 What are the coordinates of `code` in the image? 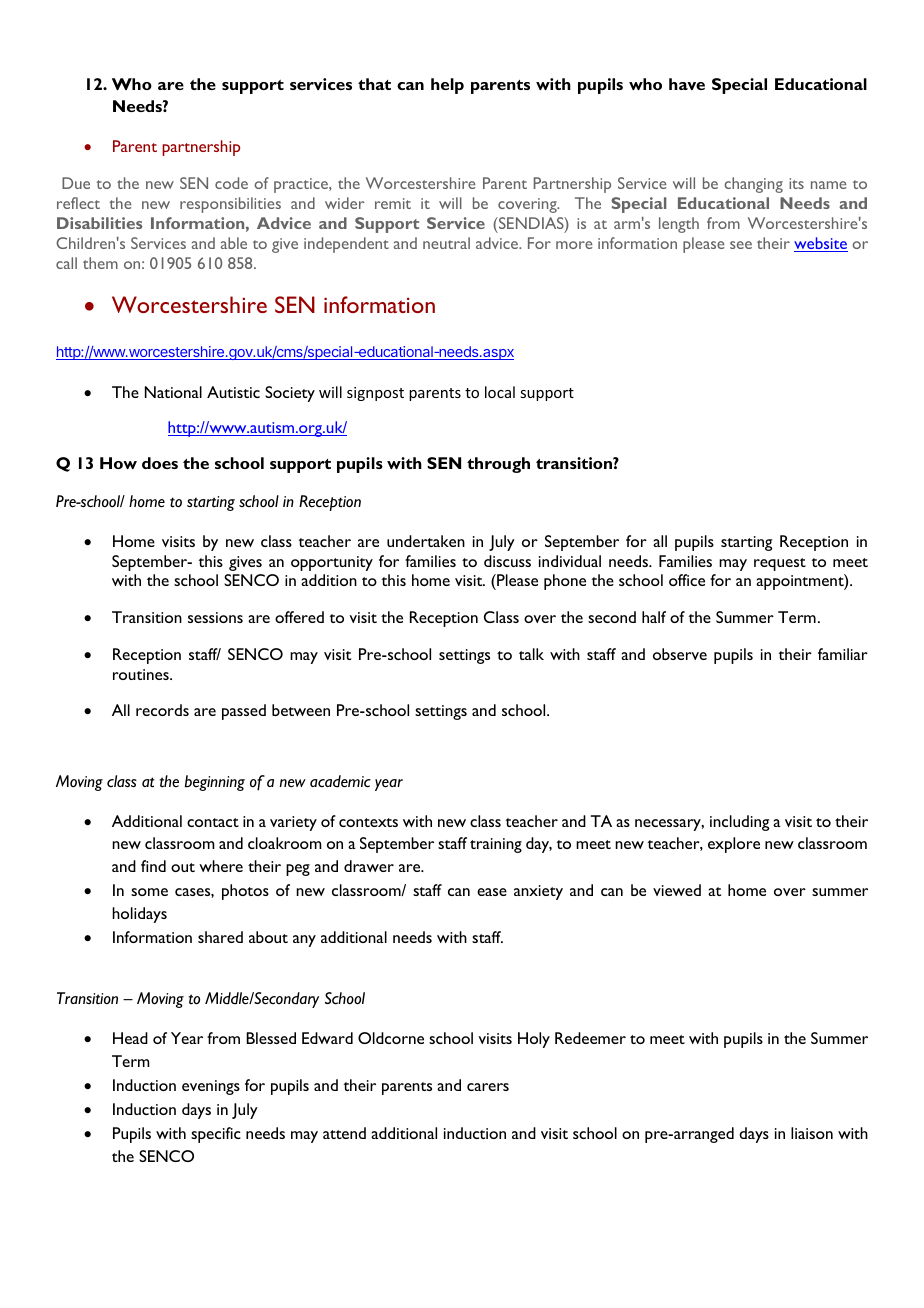 It's located at (231, 183).
